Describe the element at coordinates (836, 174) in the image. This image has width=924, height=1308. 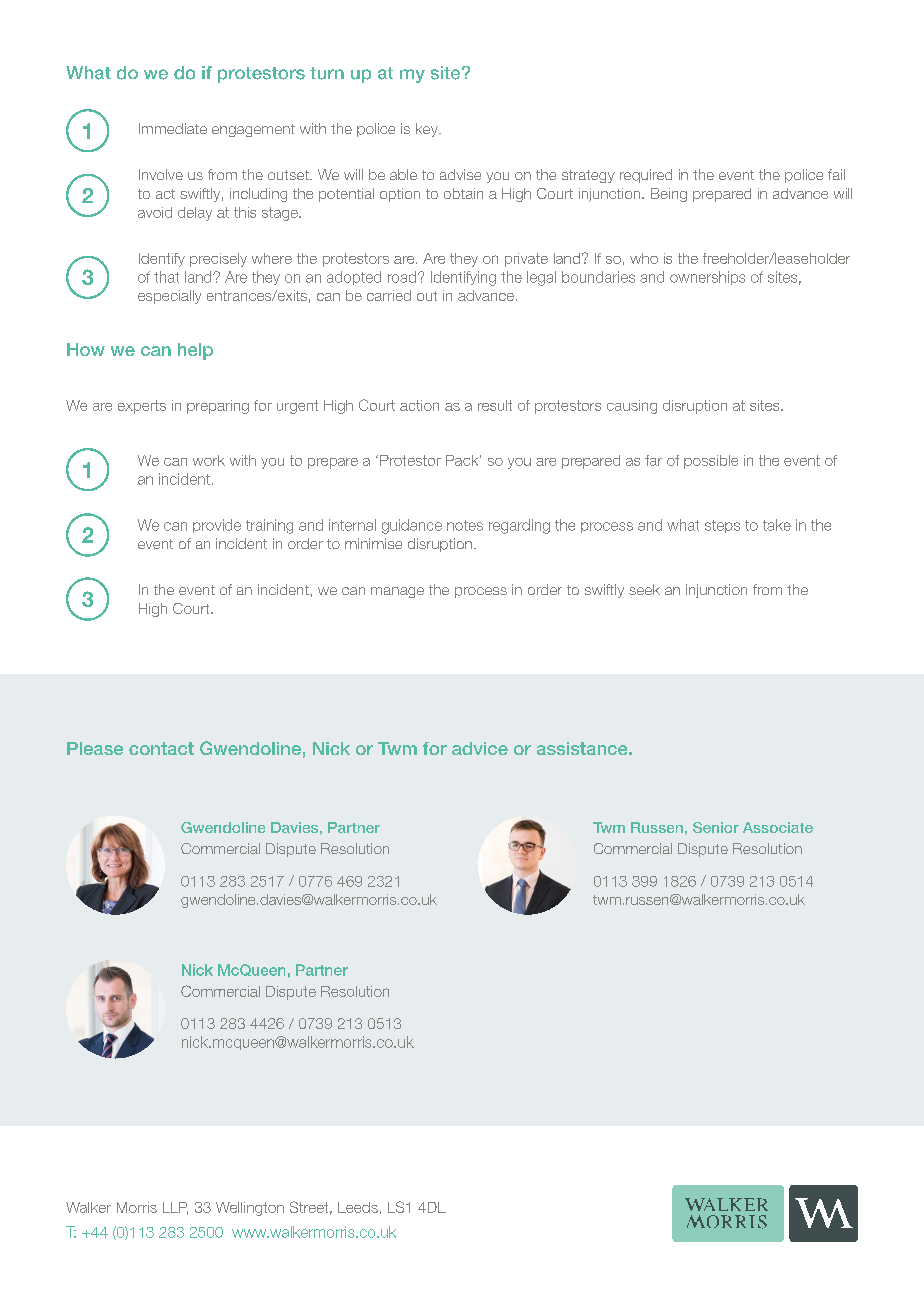
I see `fail` at that location.
